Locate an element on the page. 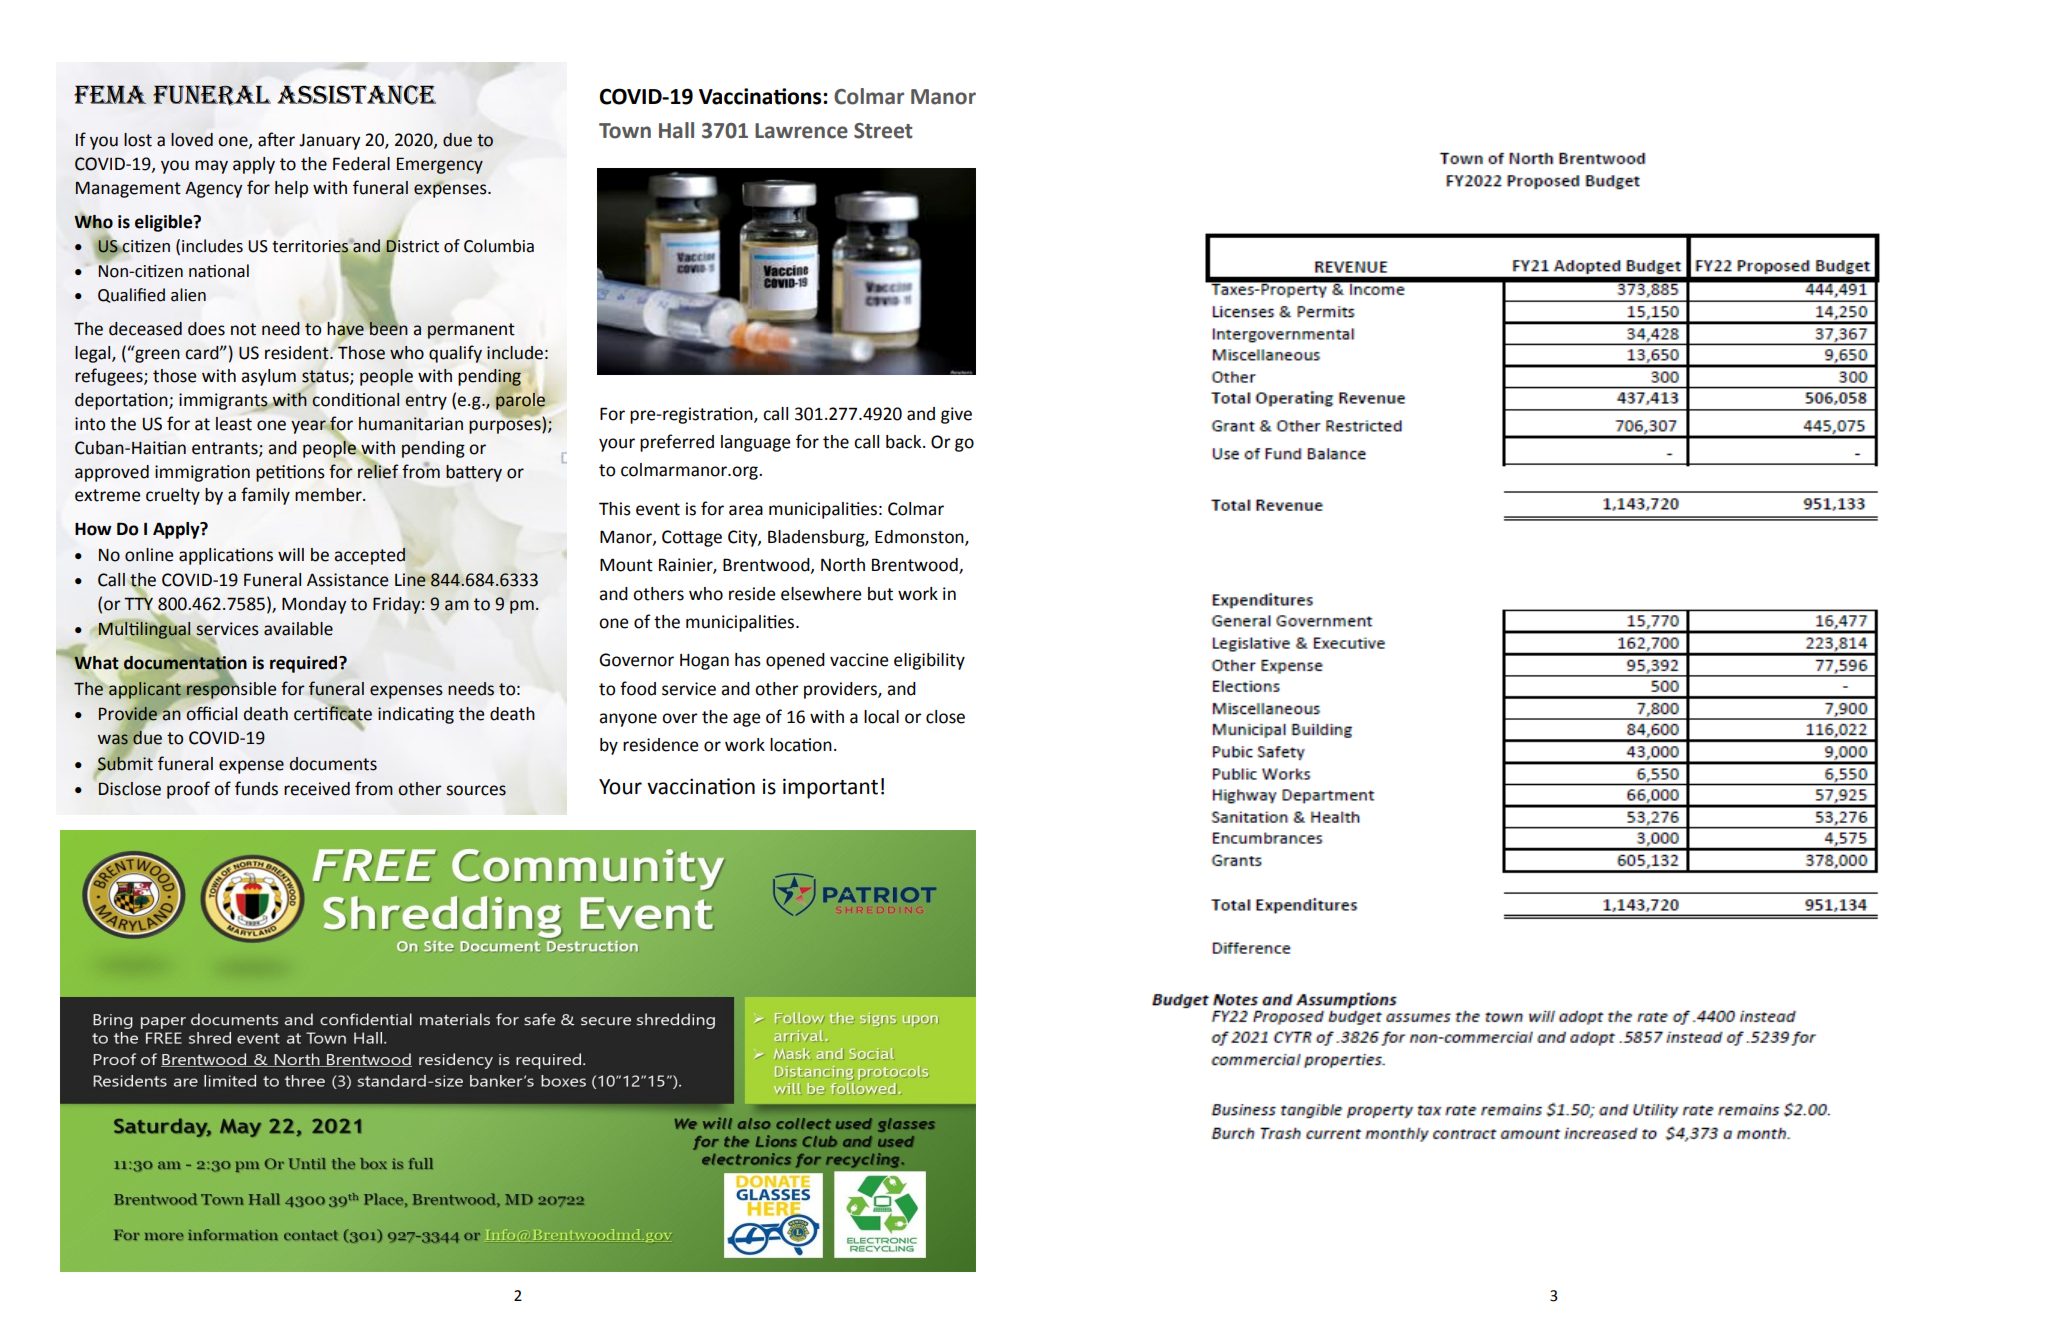  parole is located at coordinates (521, 401).
